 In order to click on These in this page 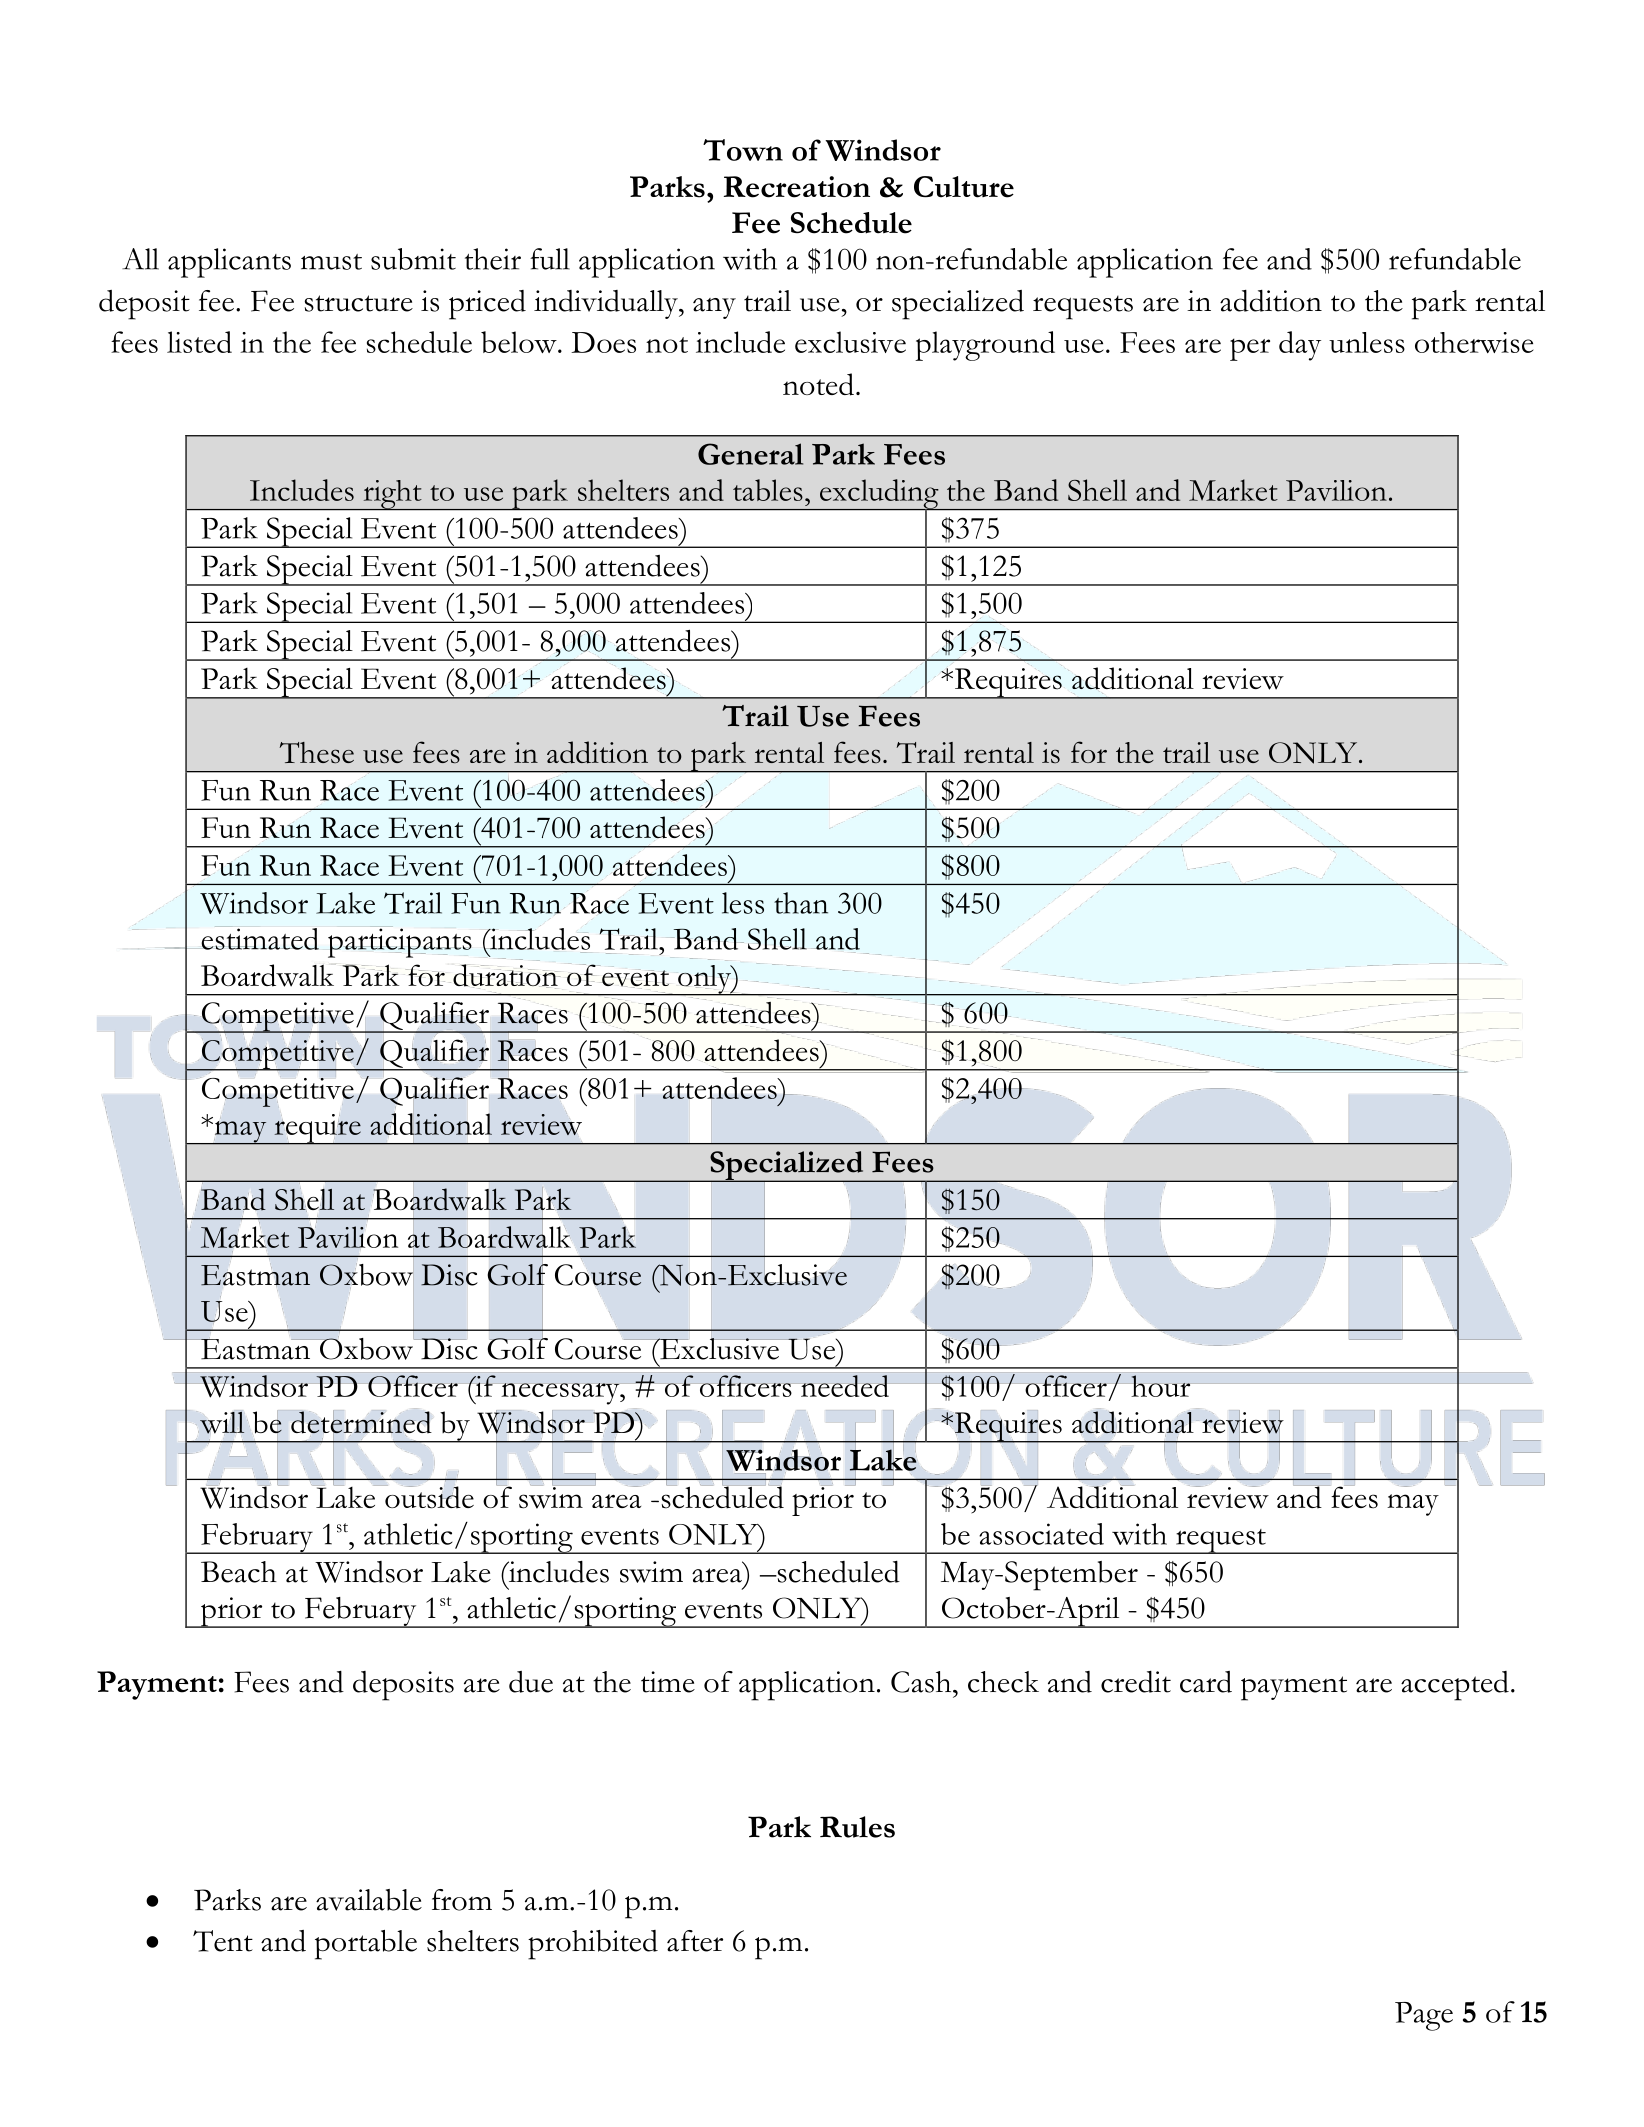, I will do `click(316, 753)`.
